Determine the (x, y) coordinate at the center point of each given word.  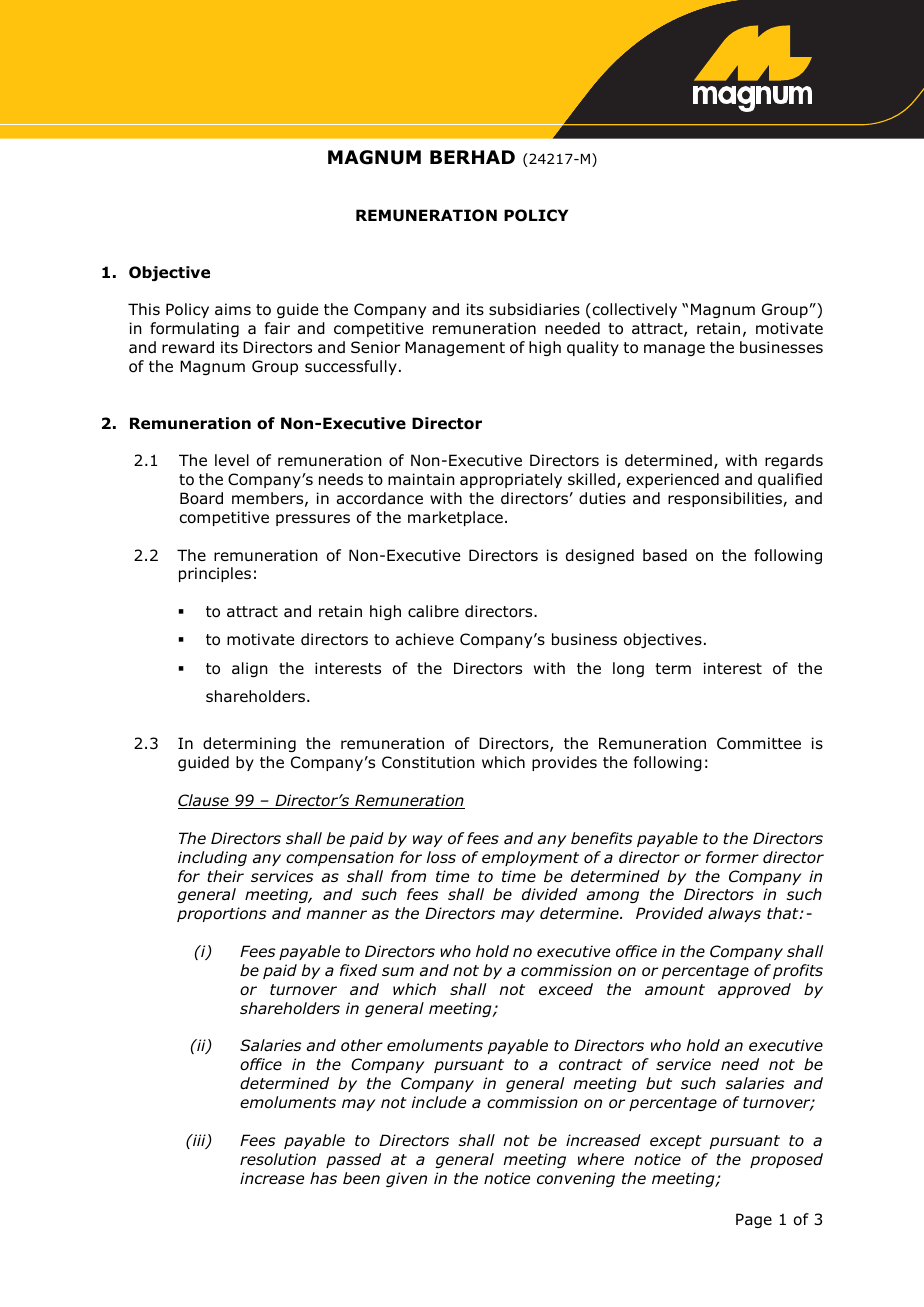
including (212, 858)
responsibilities (726, 499)
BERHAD (472, 157)
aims (233, 309)
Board (201, 498)
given (406, 1179)
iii (199, 1141)
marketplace (455, 518)
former (732, 857)
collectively (633, 310)
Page (754, 1220)
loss (441, 857)
